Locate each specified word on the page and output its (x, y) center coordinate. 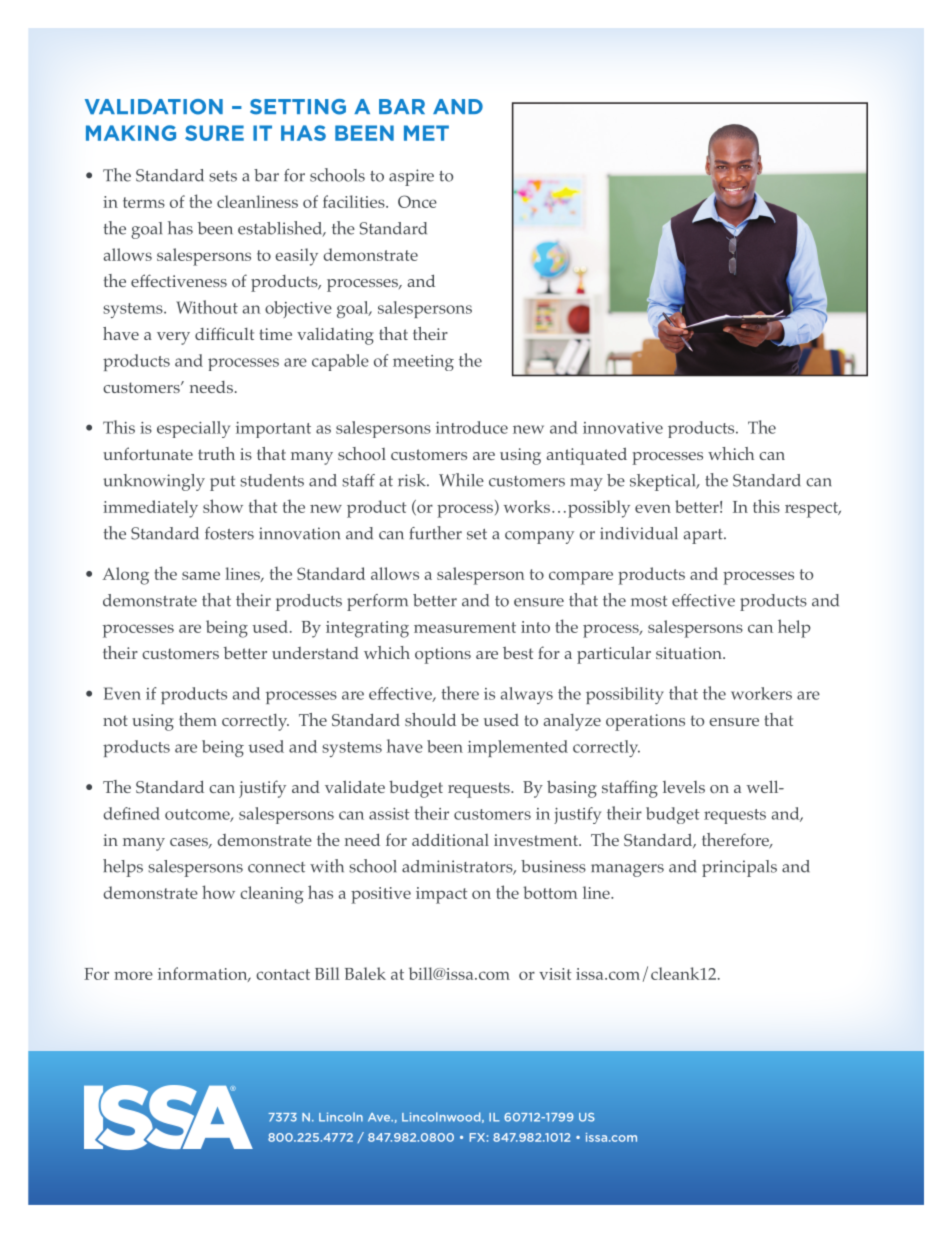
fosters (229, 533)
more (133, 975)
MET (426, 133)
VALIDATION (154, 107)
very (173, 338)
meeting (423, 363)
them (198, 719)
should (430, 719)
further (435, 533)
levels (684, 787)
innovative (623, 428)
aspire (411, 177)
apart (704, 536)
